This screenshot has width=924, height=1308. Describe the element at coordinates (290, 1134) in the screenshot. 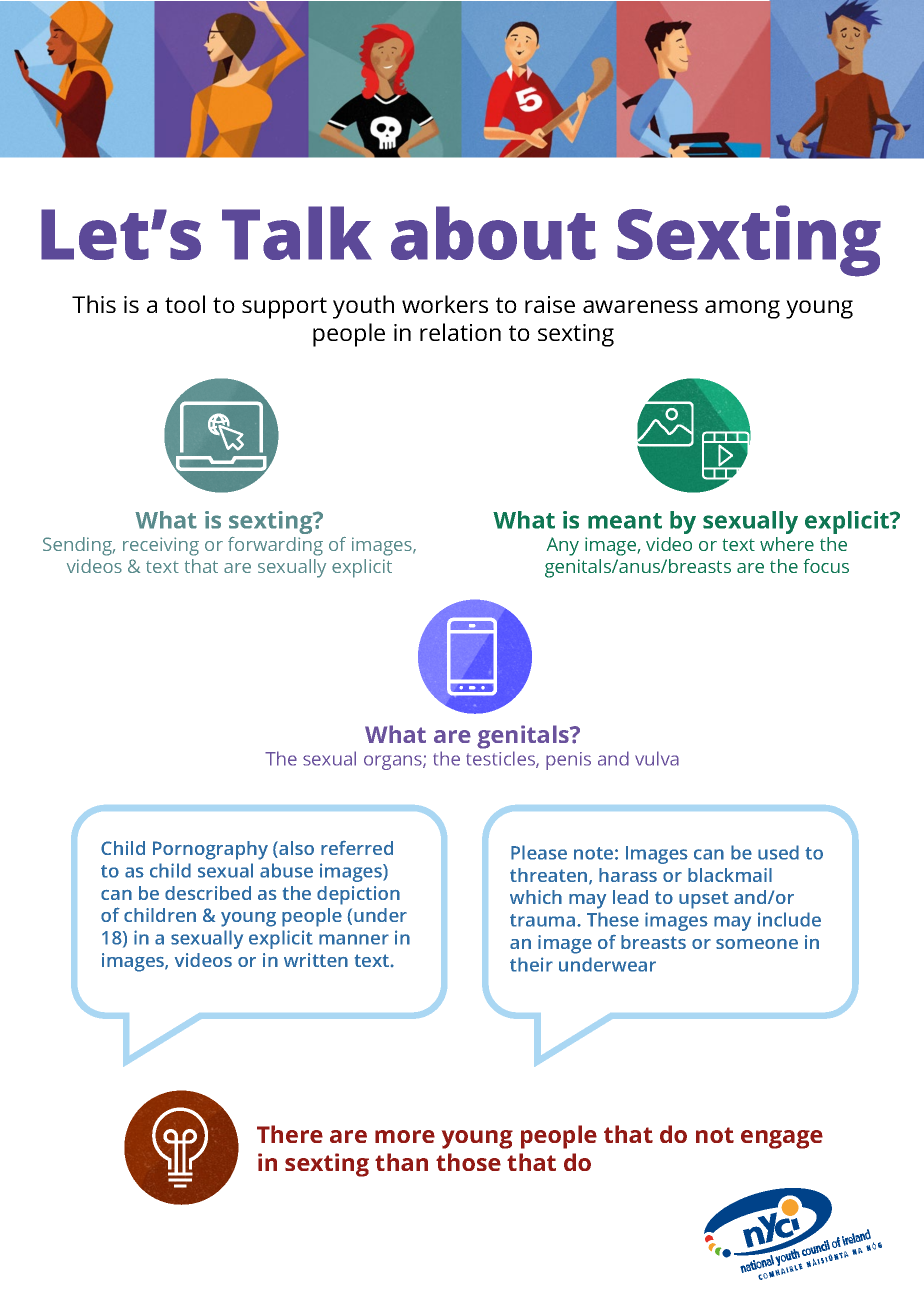

I see `There` at that location.
